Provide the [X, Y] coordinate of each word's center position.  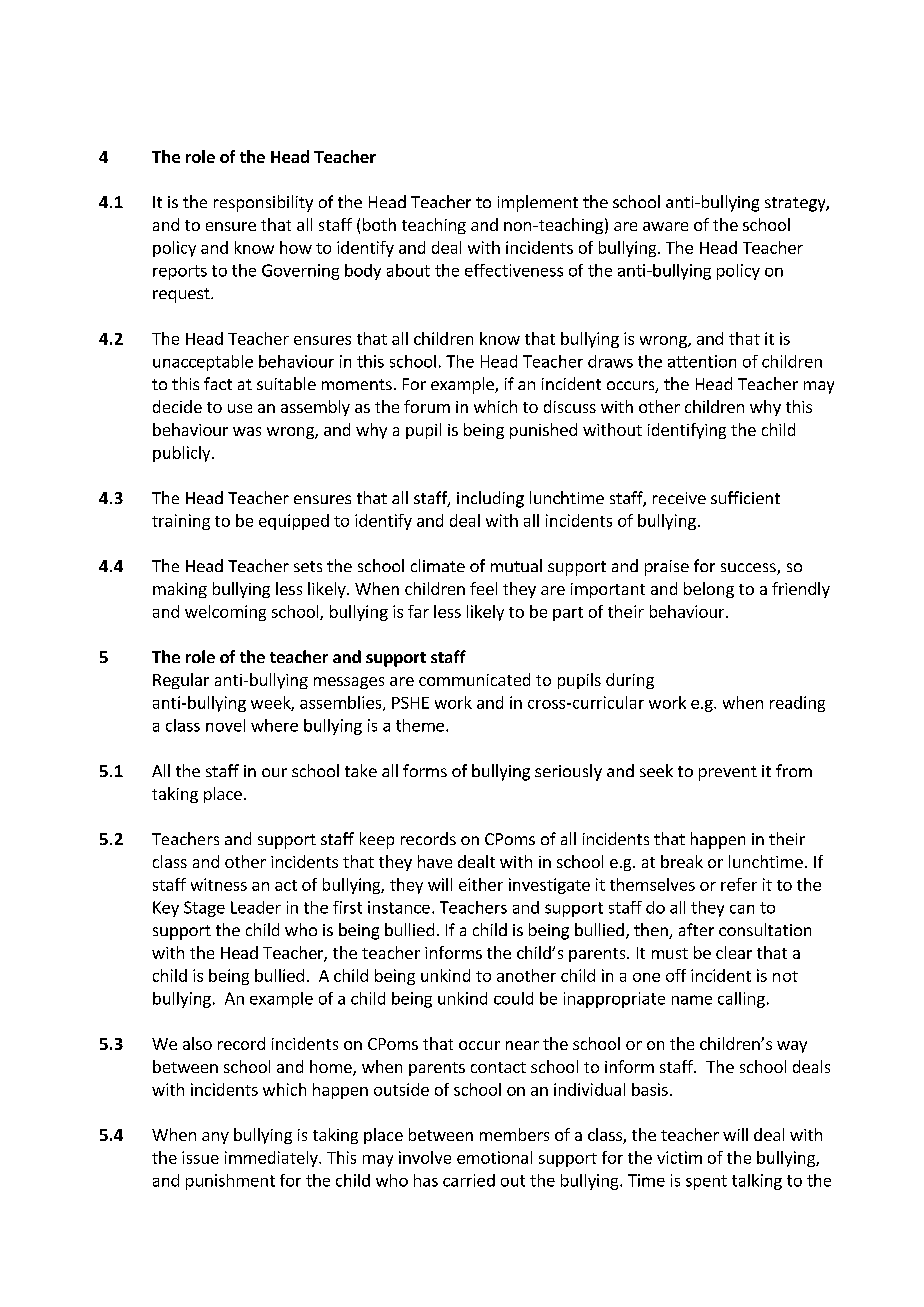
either [481, 884]
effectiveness [514, 270]
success [749, 569]
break [682, 861]
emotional [494, 1157]
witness [219, 884]
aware [665, 226]
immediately [272, 1159]
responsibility [263, 203]
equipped [294, 522]
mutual [516, 565]
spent [706, 1182]
